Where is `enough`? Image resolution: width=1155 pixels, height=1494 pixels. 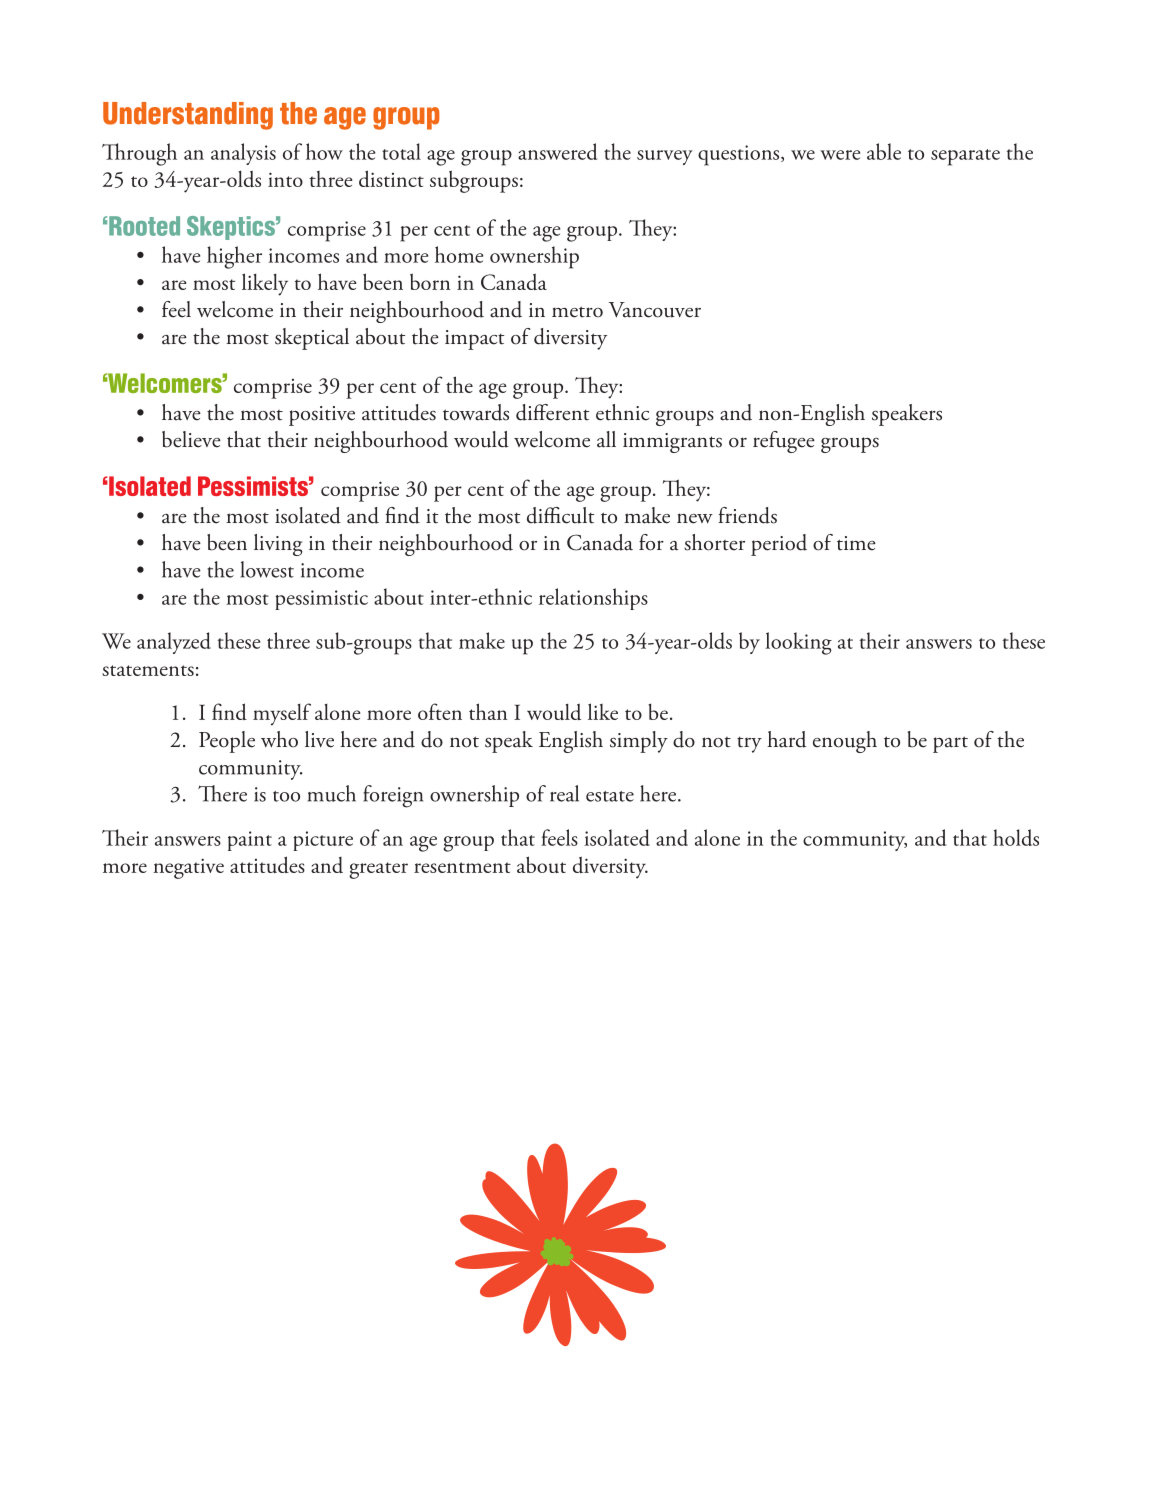
enough is located at coordinates (845, 742).
